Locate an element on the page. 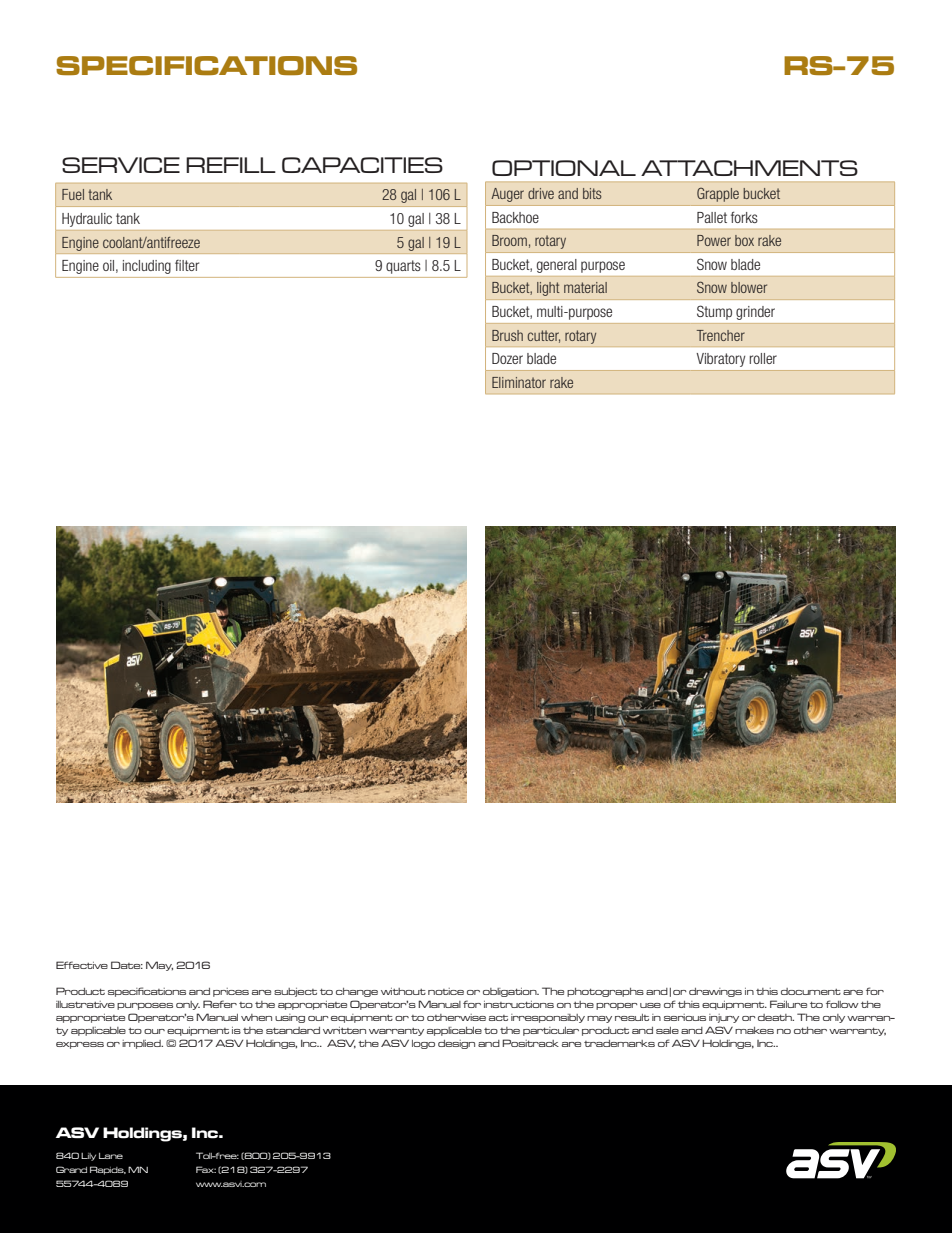 The height and width of the document is (1233, 952). SERVICE is located at coordinates (121, 165).
